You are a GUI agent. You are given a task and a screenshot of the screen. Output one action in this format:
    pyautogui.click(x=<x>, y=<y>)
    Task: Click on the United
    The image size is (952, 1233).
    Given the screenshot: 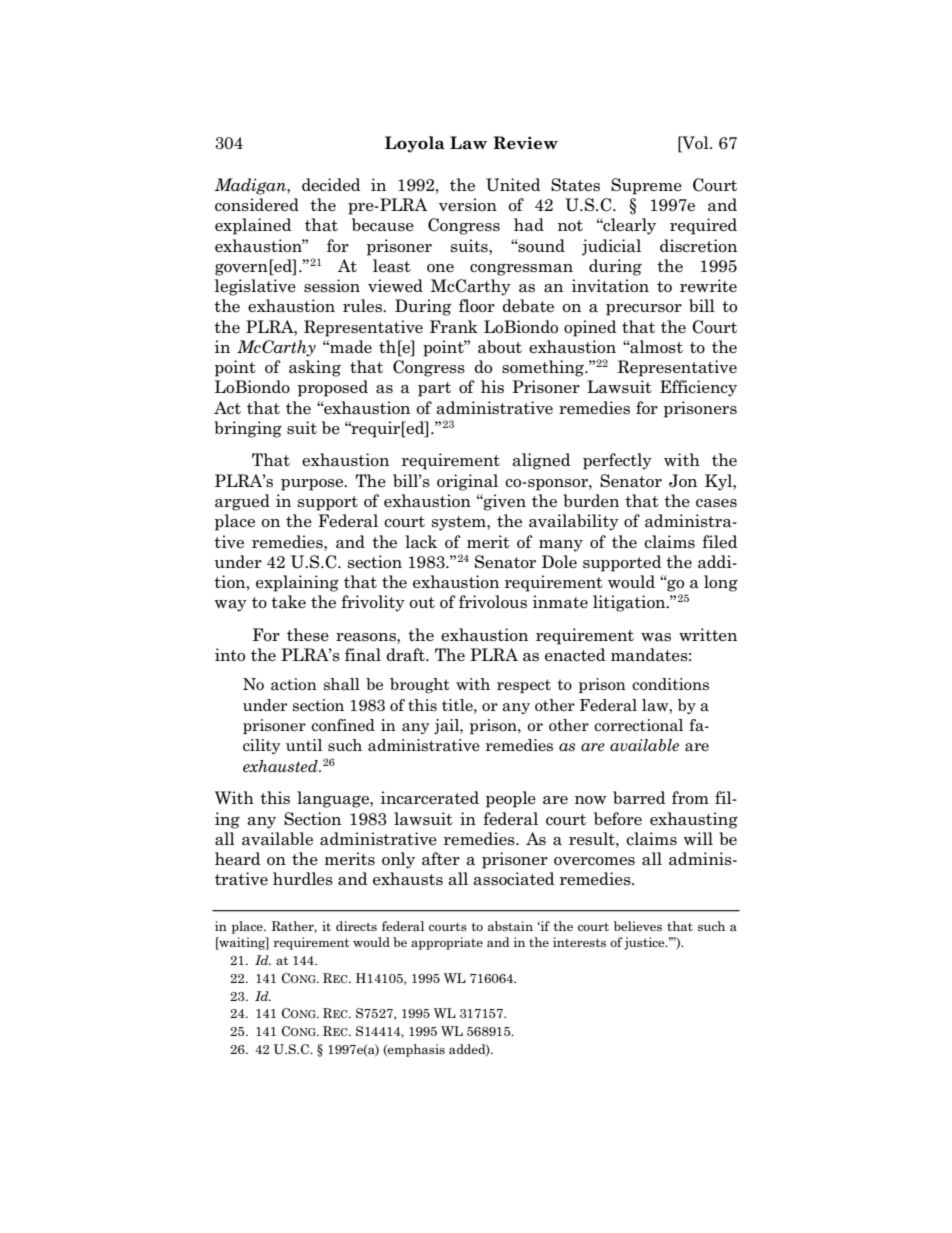 What is the action you would take?
    pyautogui.click(x=513, y=185)
